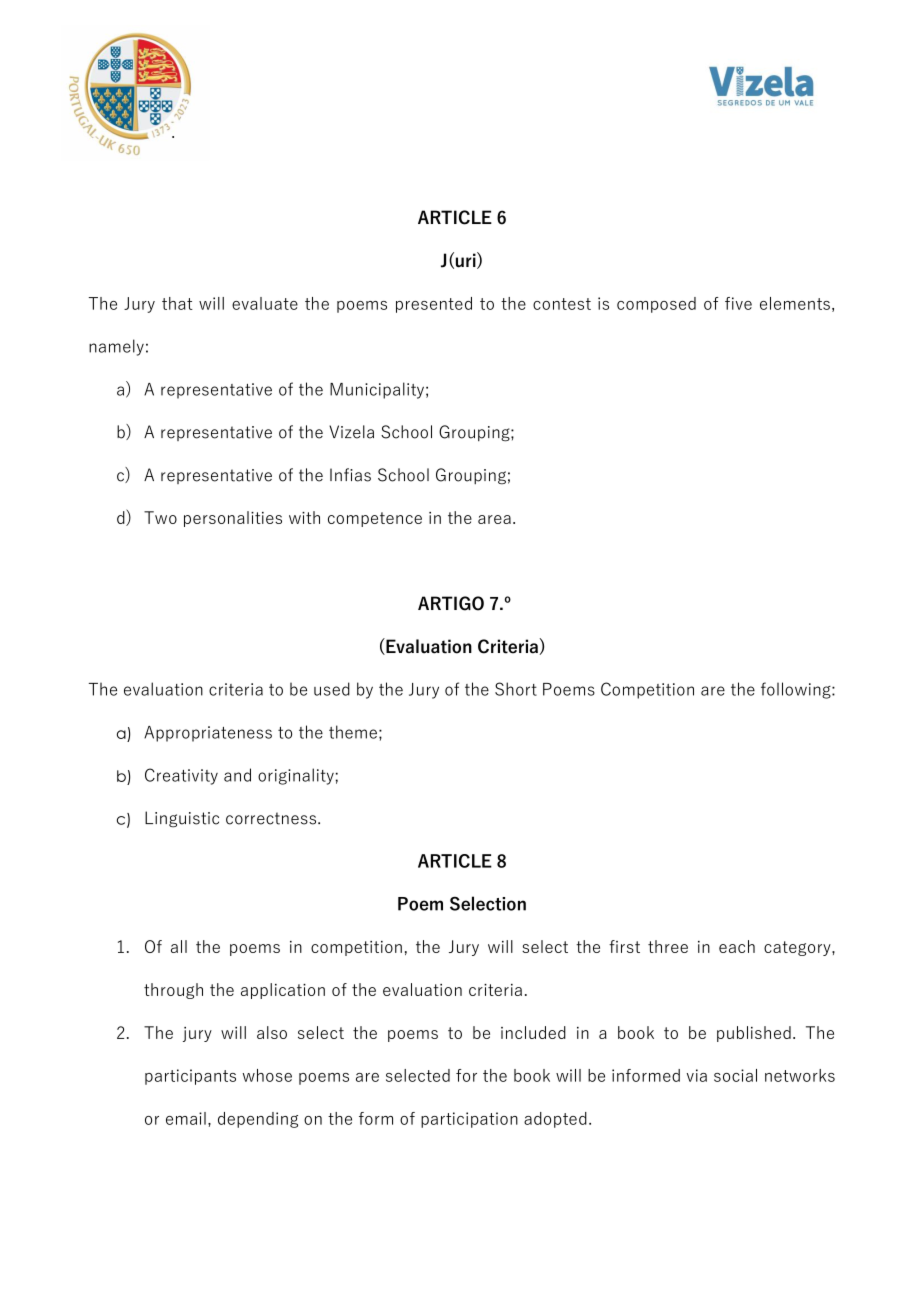 The image size is (924, 1308). What do you see at coordinates (737, 946) in the screenshot?
I see `each` at bounding box center [737, 946].
